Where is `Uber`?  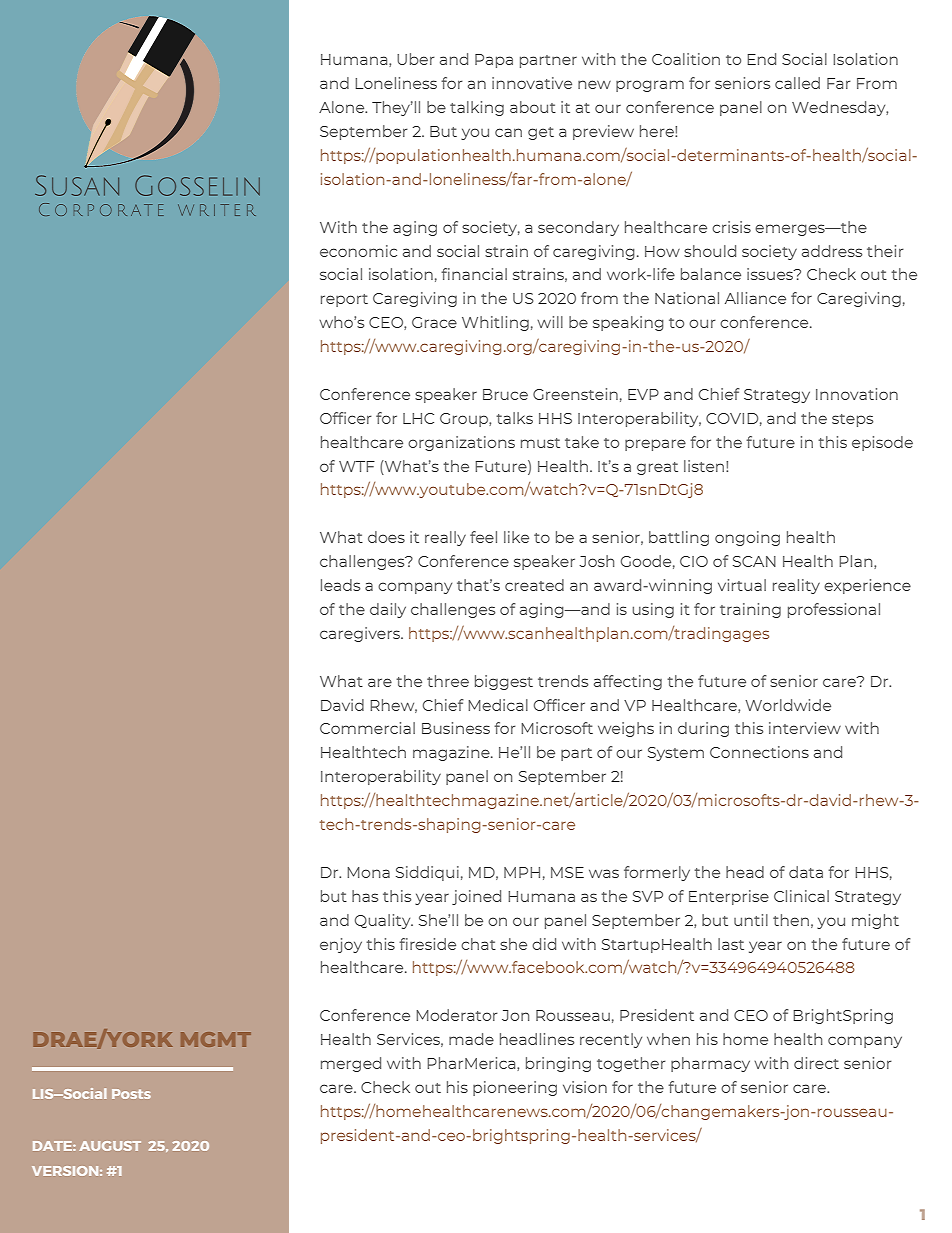
Uber is located at coordinates (415, 59).
